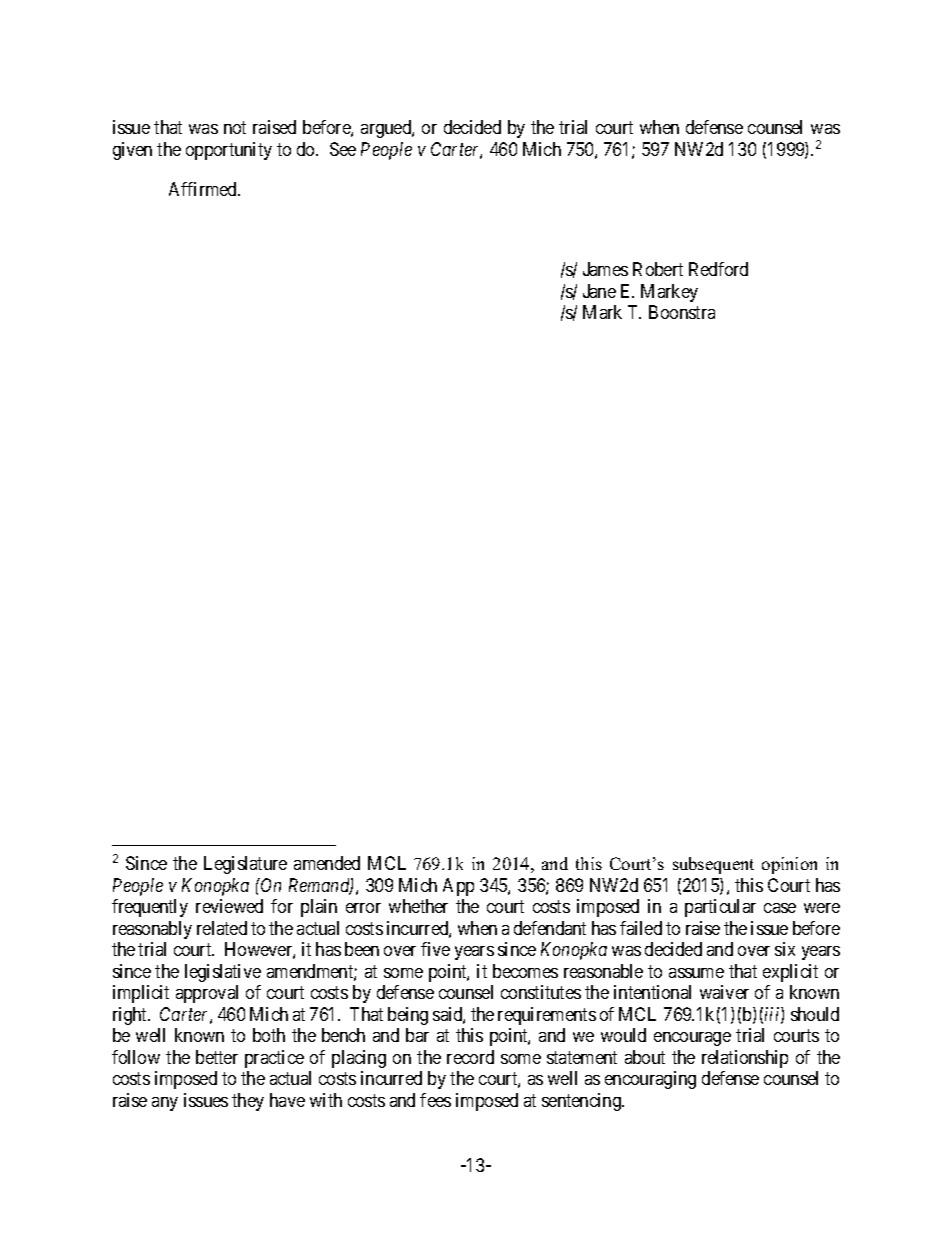 The height and width of the screenshot is (1233, 952). What do you see at coordinates (217, 1057) in the screenshot?
I see `better` at bounding box center [217, 1057].
